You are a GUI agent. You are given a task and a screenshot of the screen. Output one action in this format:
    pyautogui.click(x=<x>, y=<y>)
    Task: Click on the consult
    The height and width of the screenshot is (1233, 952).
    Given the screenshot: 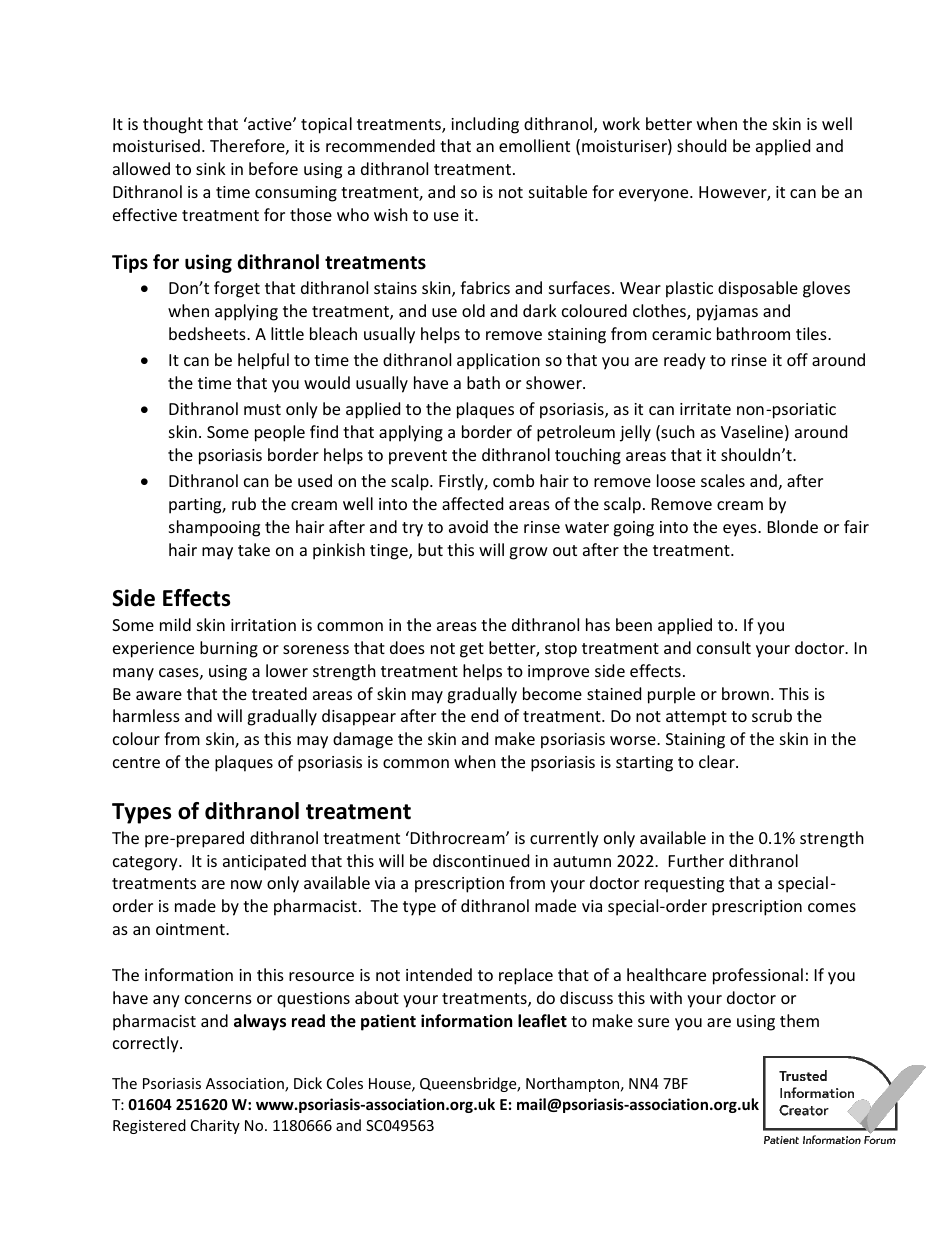 What is the action you would take?
    pyautogui.click(x=724, y=647)
